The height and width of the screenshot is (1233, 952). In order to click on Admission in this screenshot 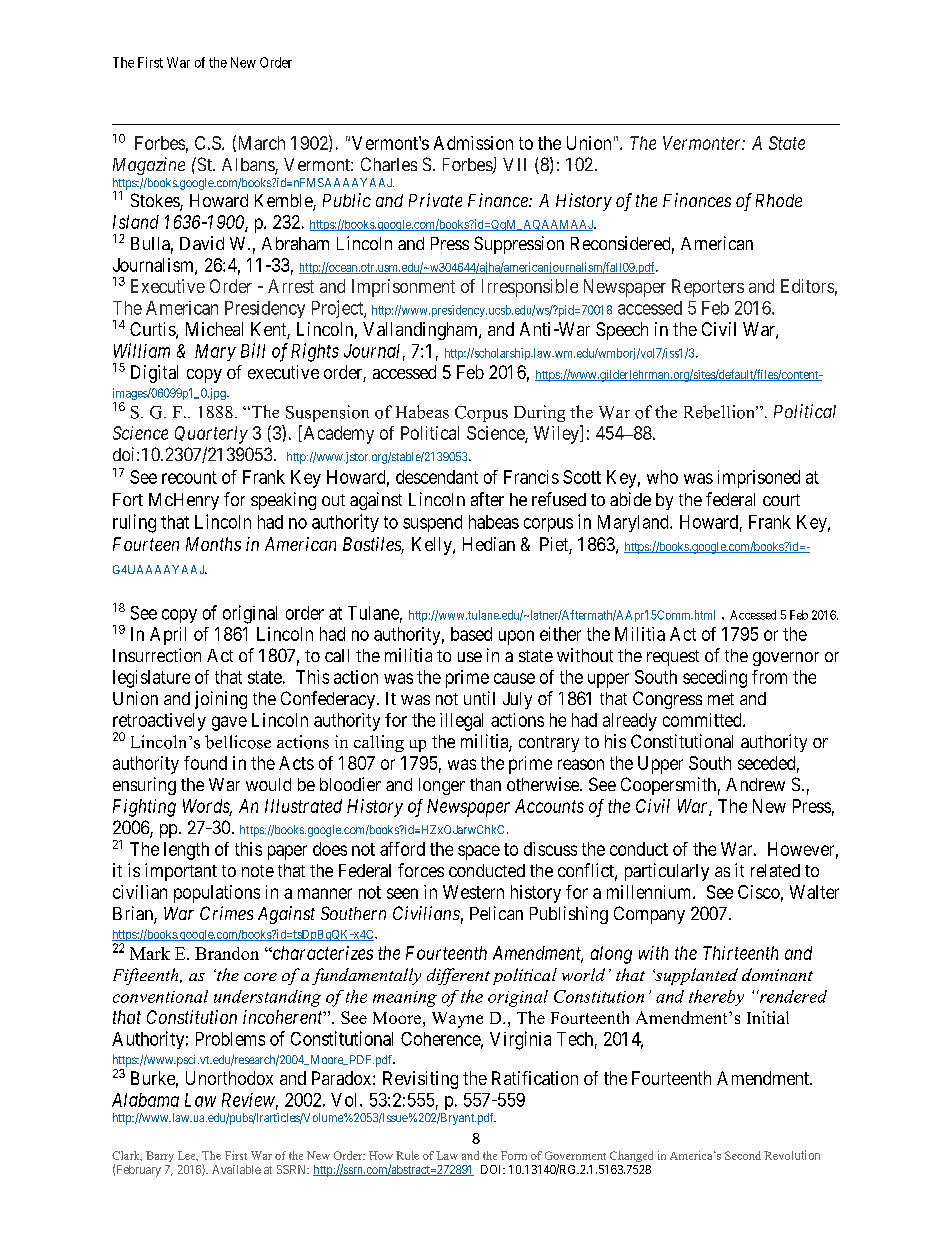, I will do `click(473, 143)`.
